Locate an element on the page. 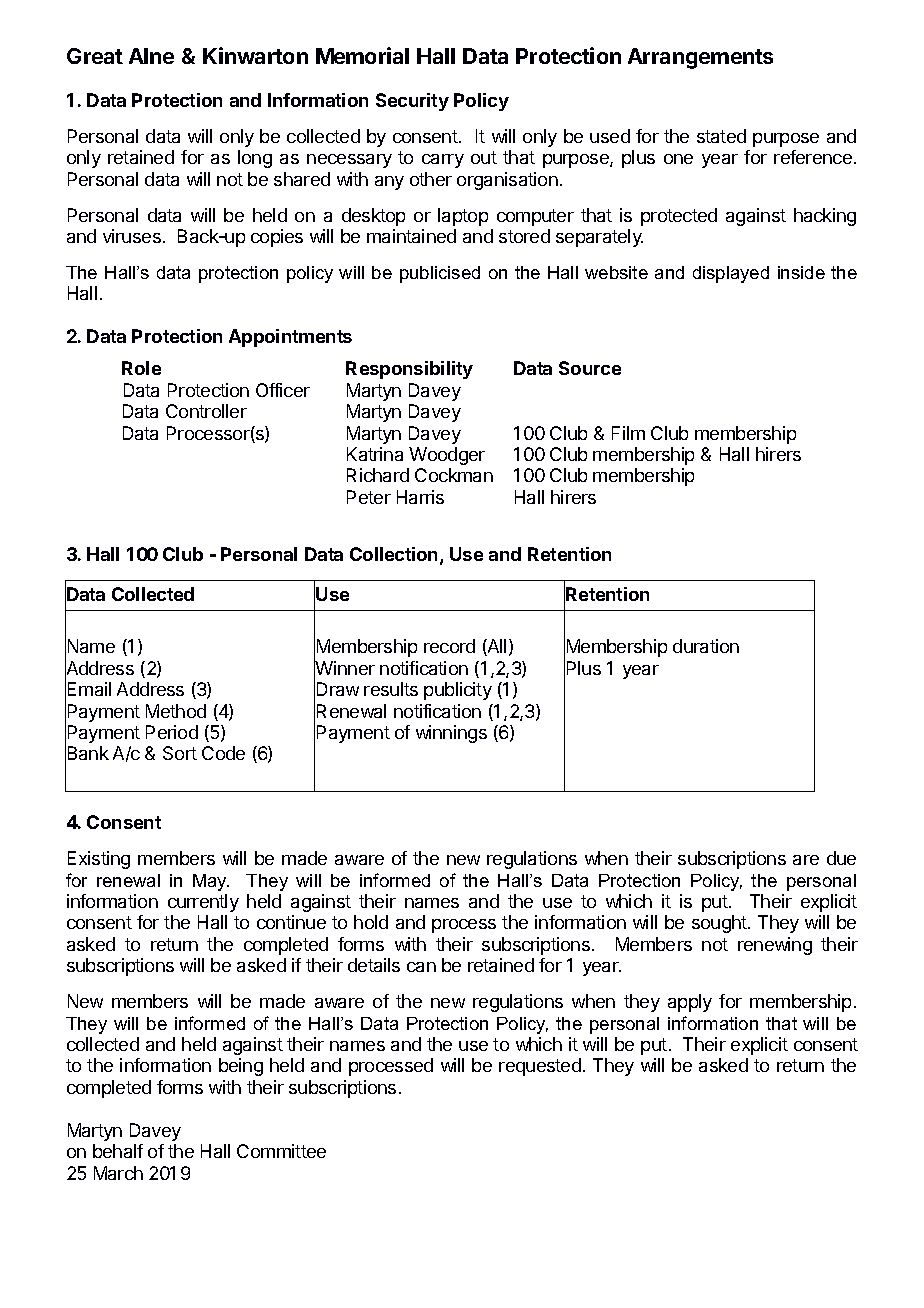  winnings is located at coordinates (451, 734).
